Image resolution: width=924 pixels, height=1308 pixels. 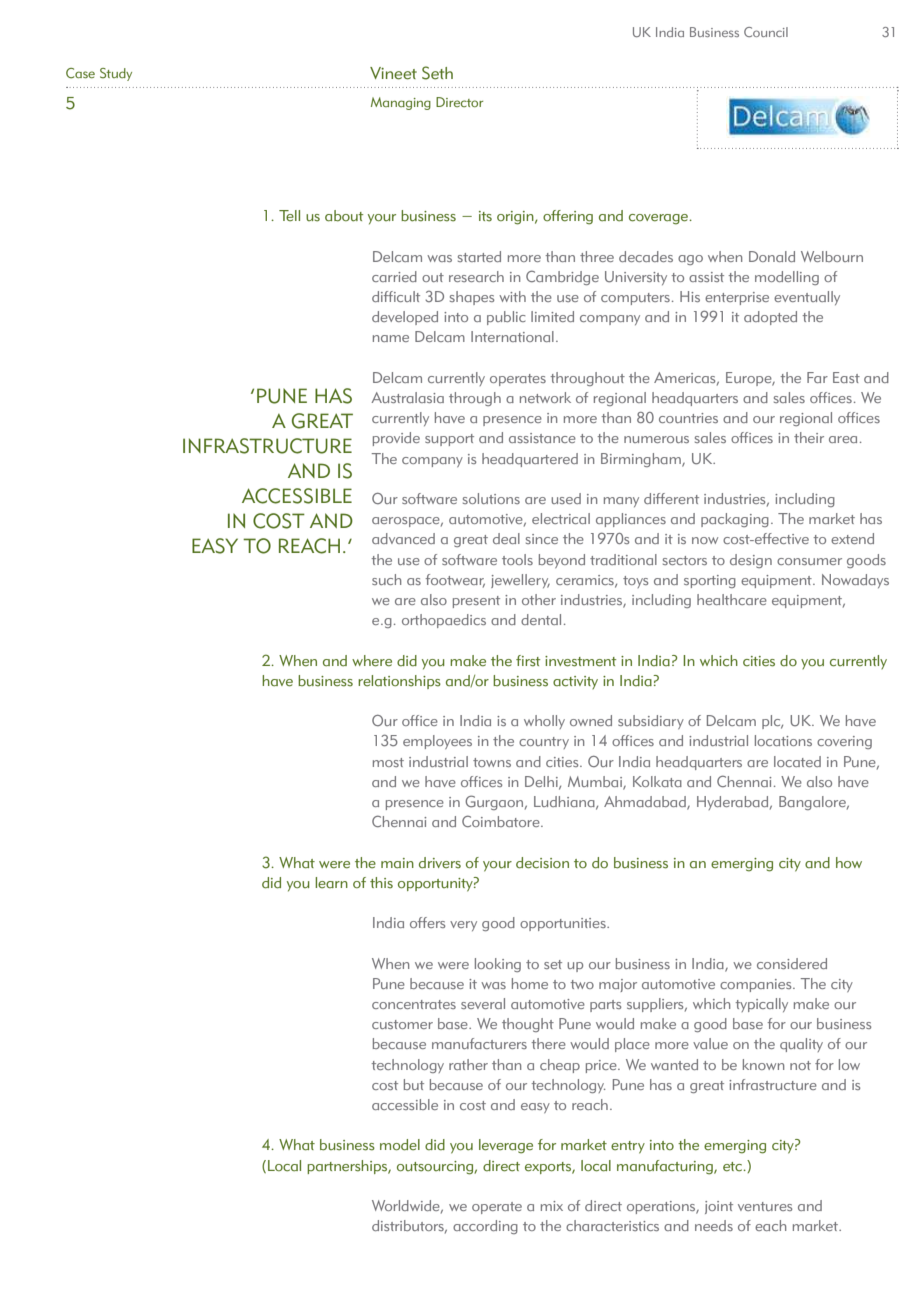 I want to click on learn, so click(x=331, y=882).
